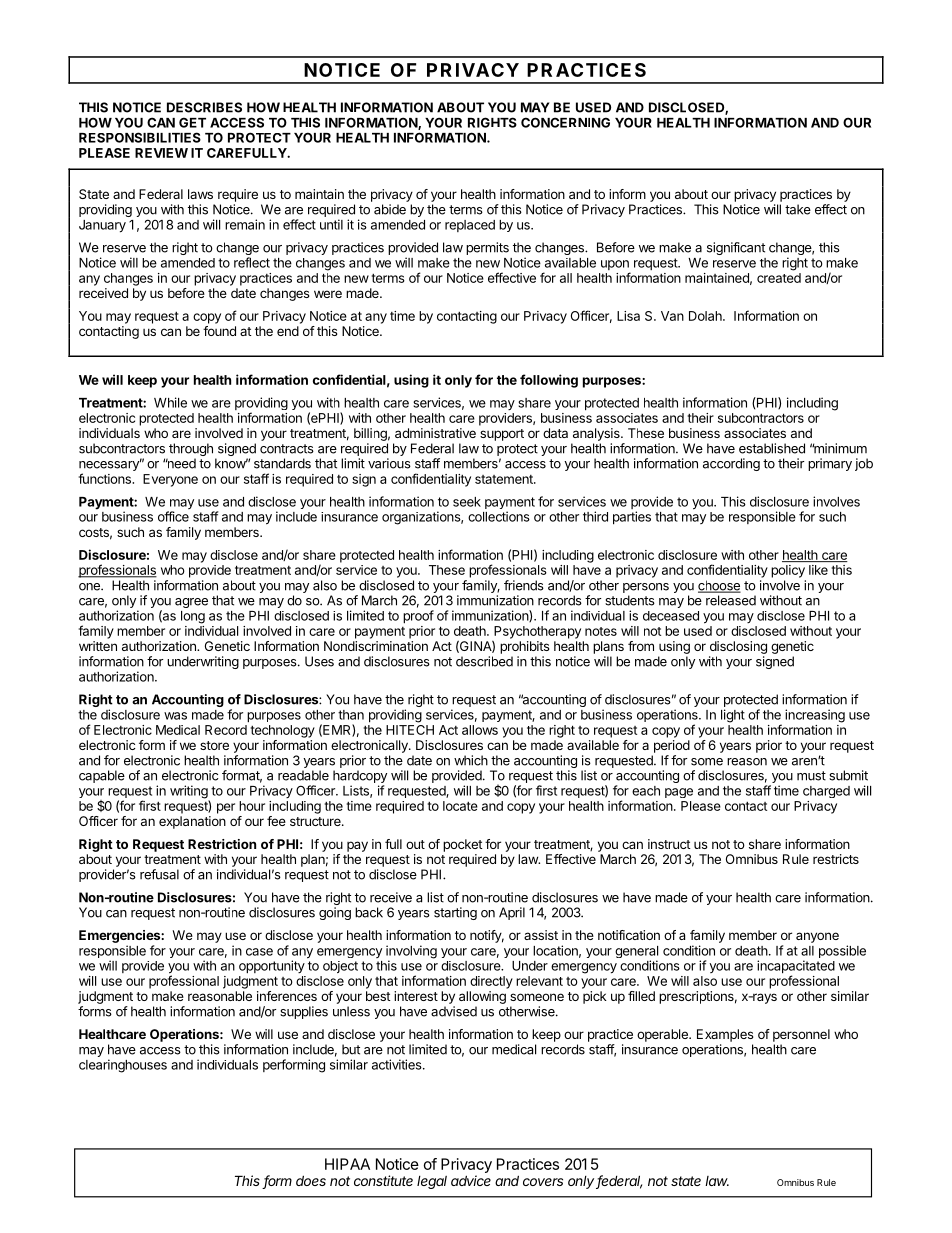  What do you see at coordinates (193, 617) in the document?
I see `long` at bounding box center [193, 617].
